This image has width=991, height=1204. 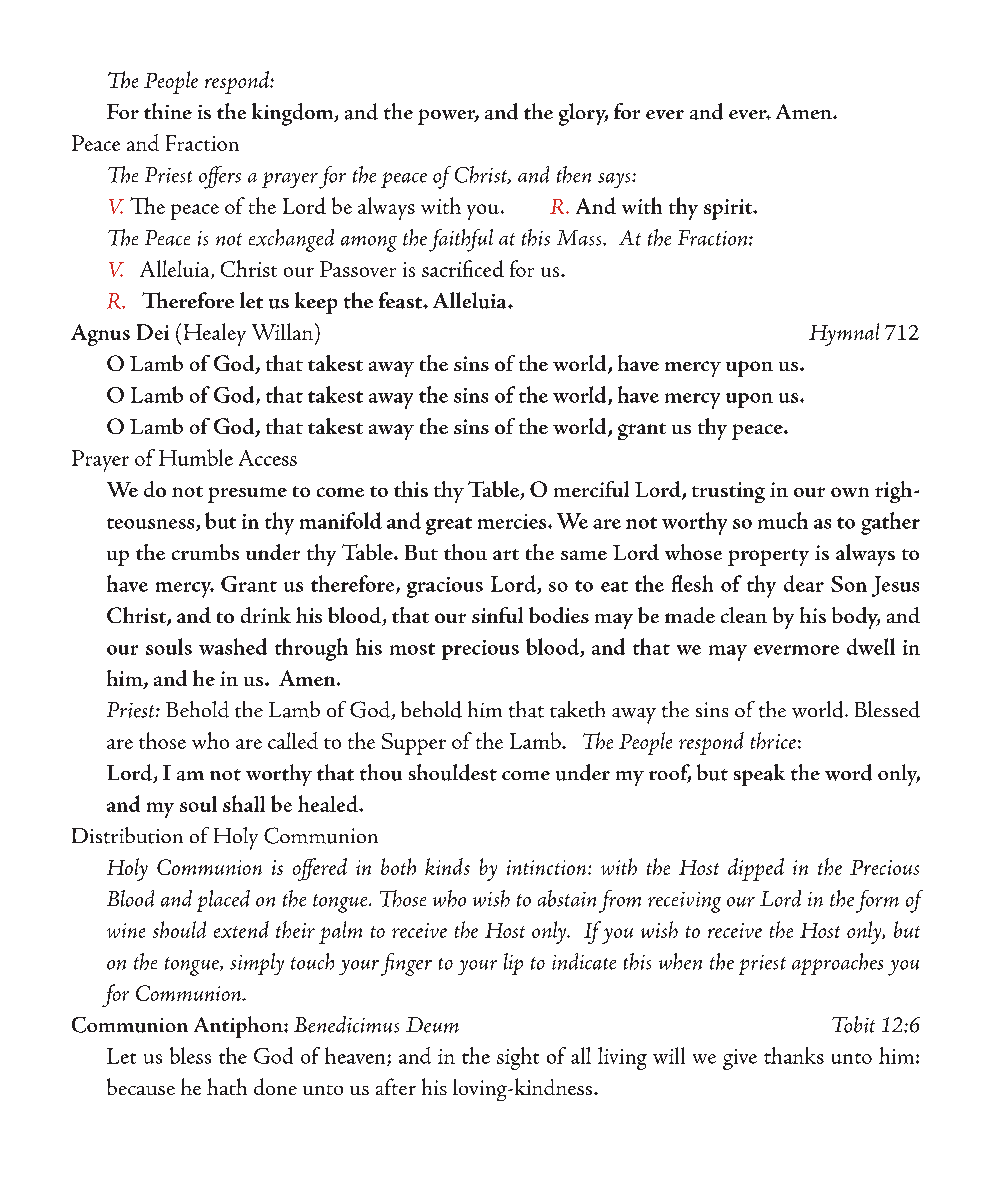 What do you see at coordinates (266, 615) in the image?
I see `drink` at bounding box center [266, 615].
